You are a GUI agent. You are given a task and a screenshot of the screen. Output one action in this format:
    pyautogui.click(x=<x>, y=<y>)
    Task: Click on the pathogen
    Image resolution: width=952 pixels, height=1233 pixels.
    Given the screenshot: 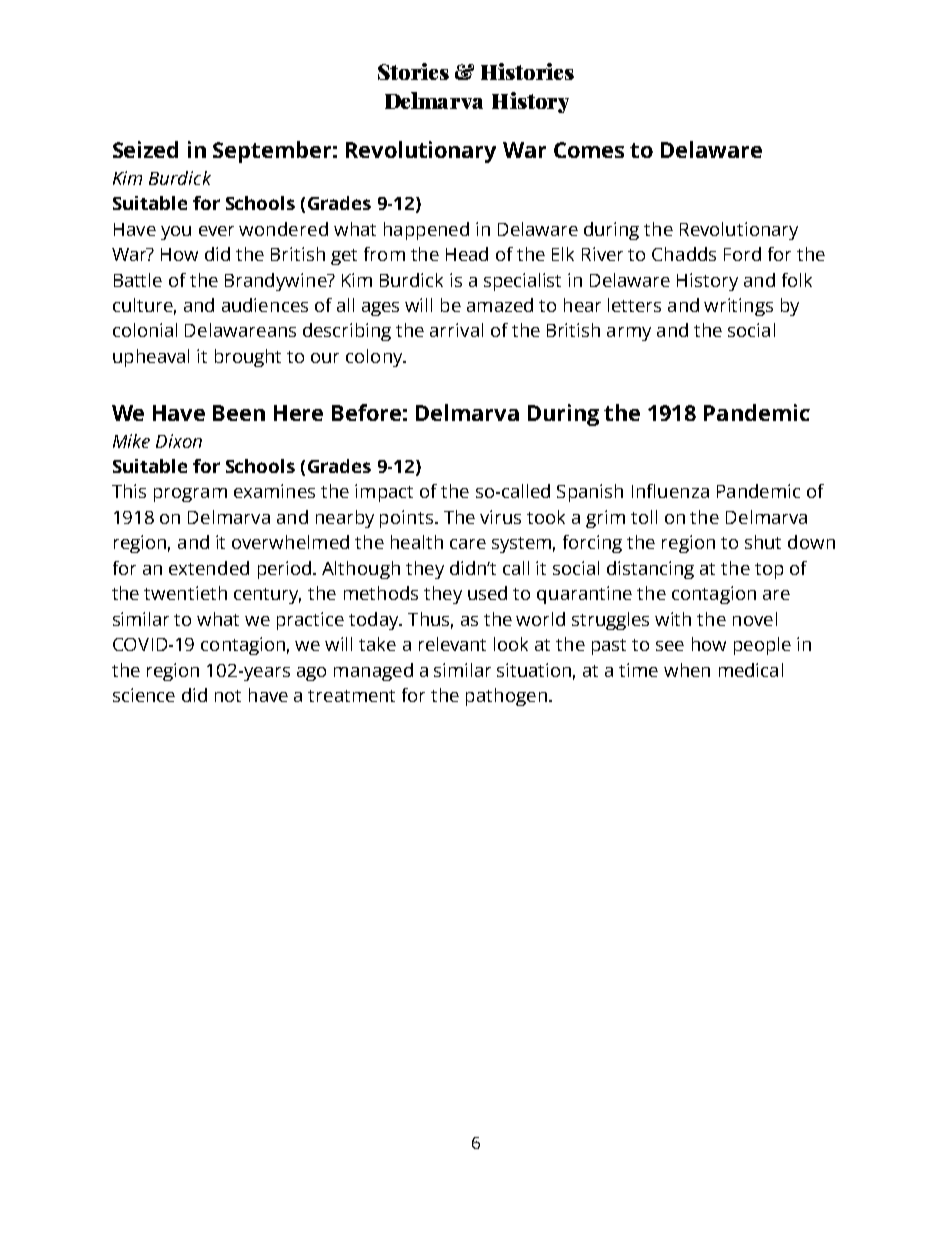 What is the action you would take?
    pyautogui.click(x=506, y=697)
